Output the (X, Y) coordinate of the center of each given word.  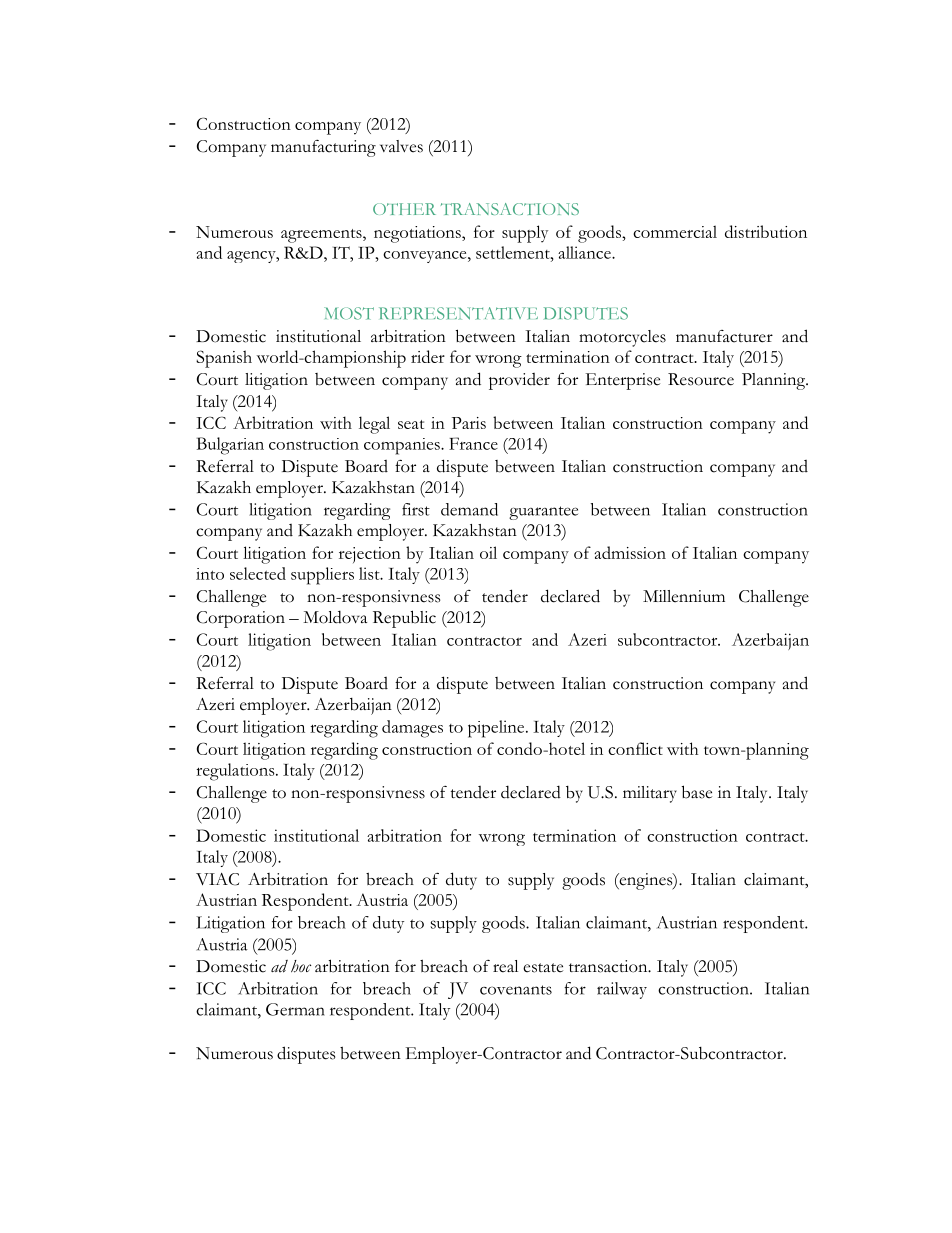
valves (401, 146)
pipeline (497, 729)
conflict (635, 748)
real (505, 966)
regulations (236, 772)
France (473, 443)
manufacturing (323, 148)
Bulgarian (230, 446)
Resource (701, 379)
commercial (675, 231)
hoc (301, 966)
